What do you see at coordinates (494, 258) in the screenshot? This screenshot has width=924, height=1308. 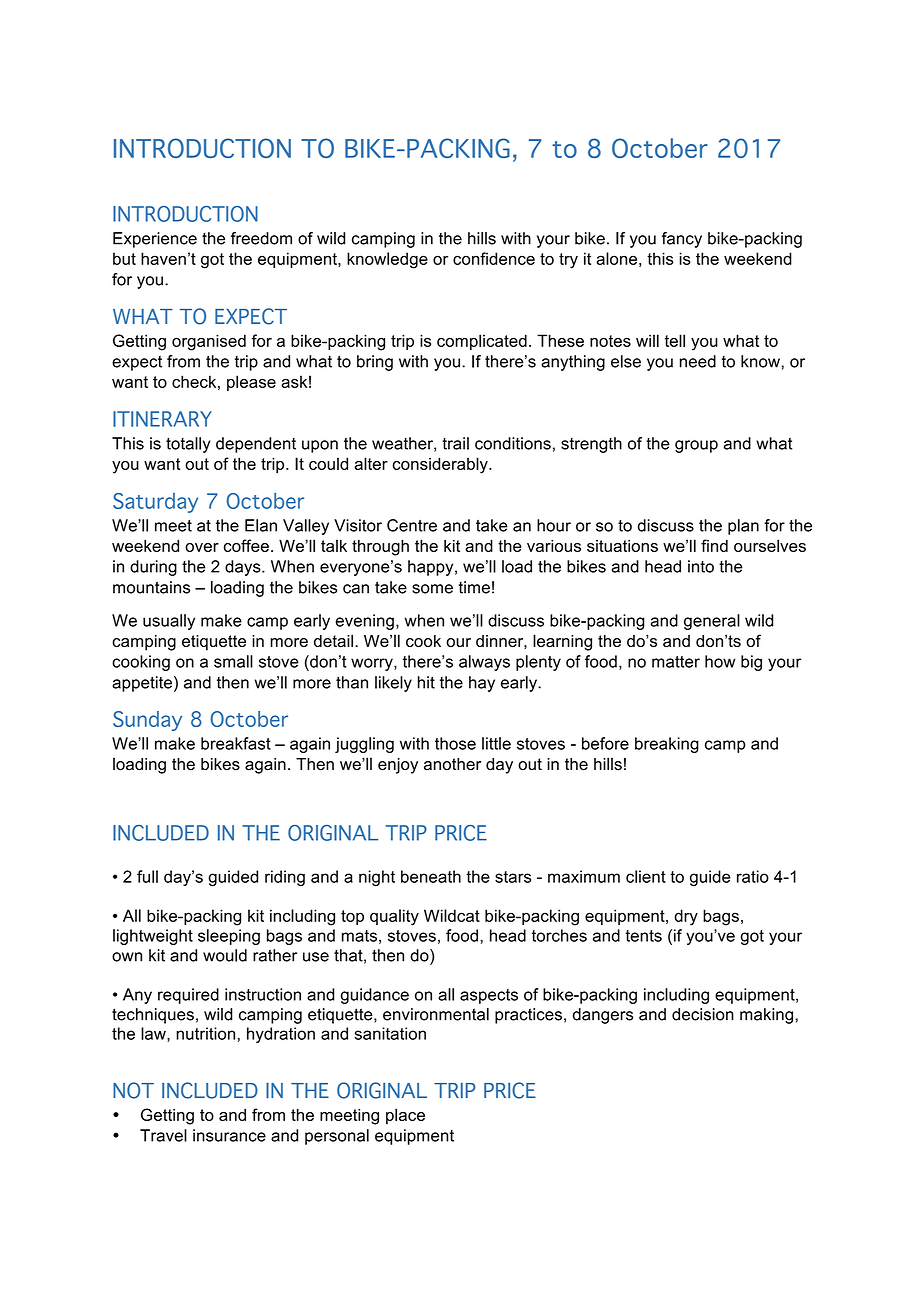 I see `confidence` at bounding box center [494, 258].
